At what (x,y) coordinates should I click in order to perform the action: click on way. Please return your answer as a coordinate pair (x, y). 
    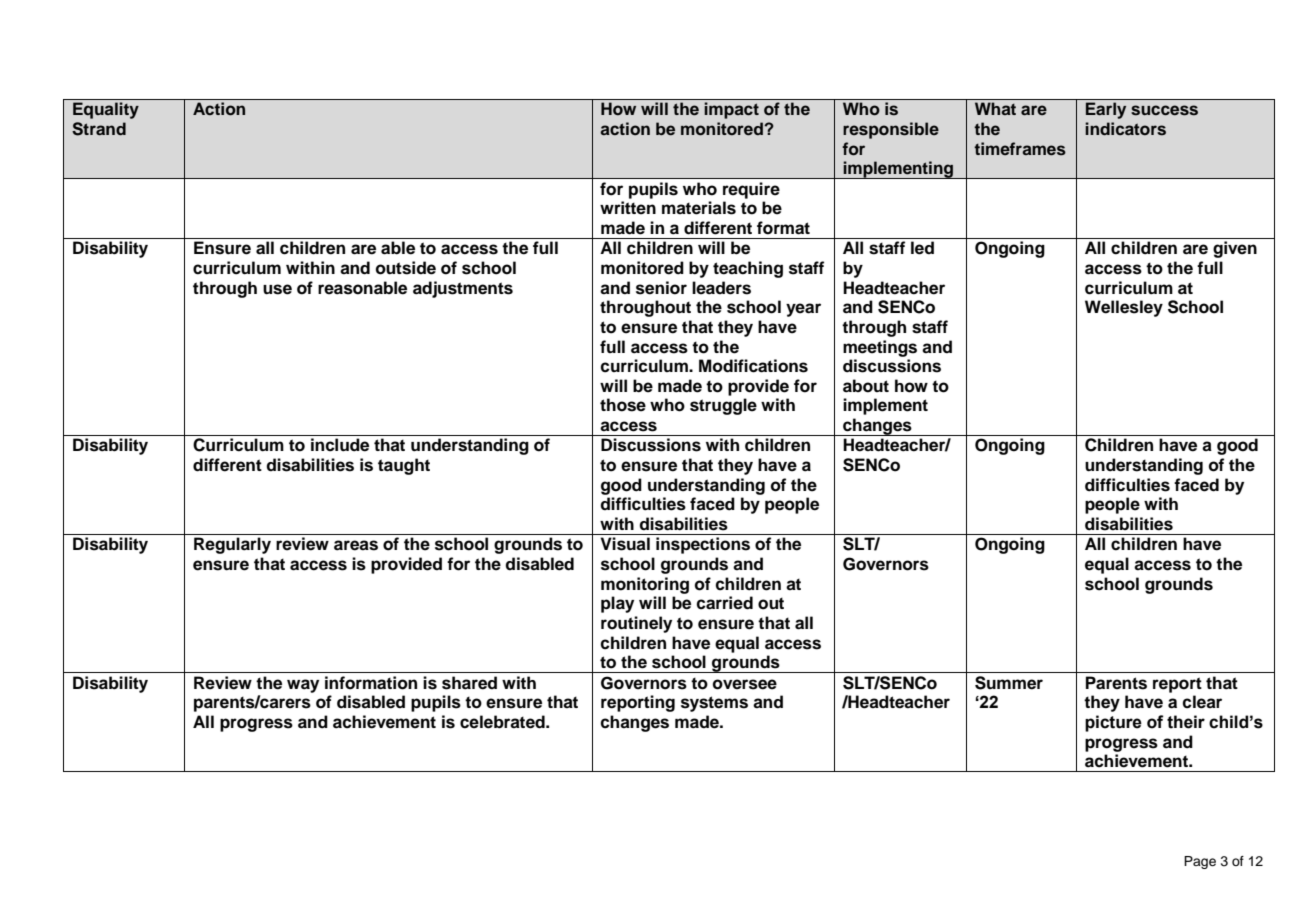
    Looking at the image, I should click on (303, 686).
